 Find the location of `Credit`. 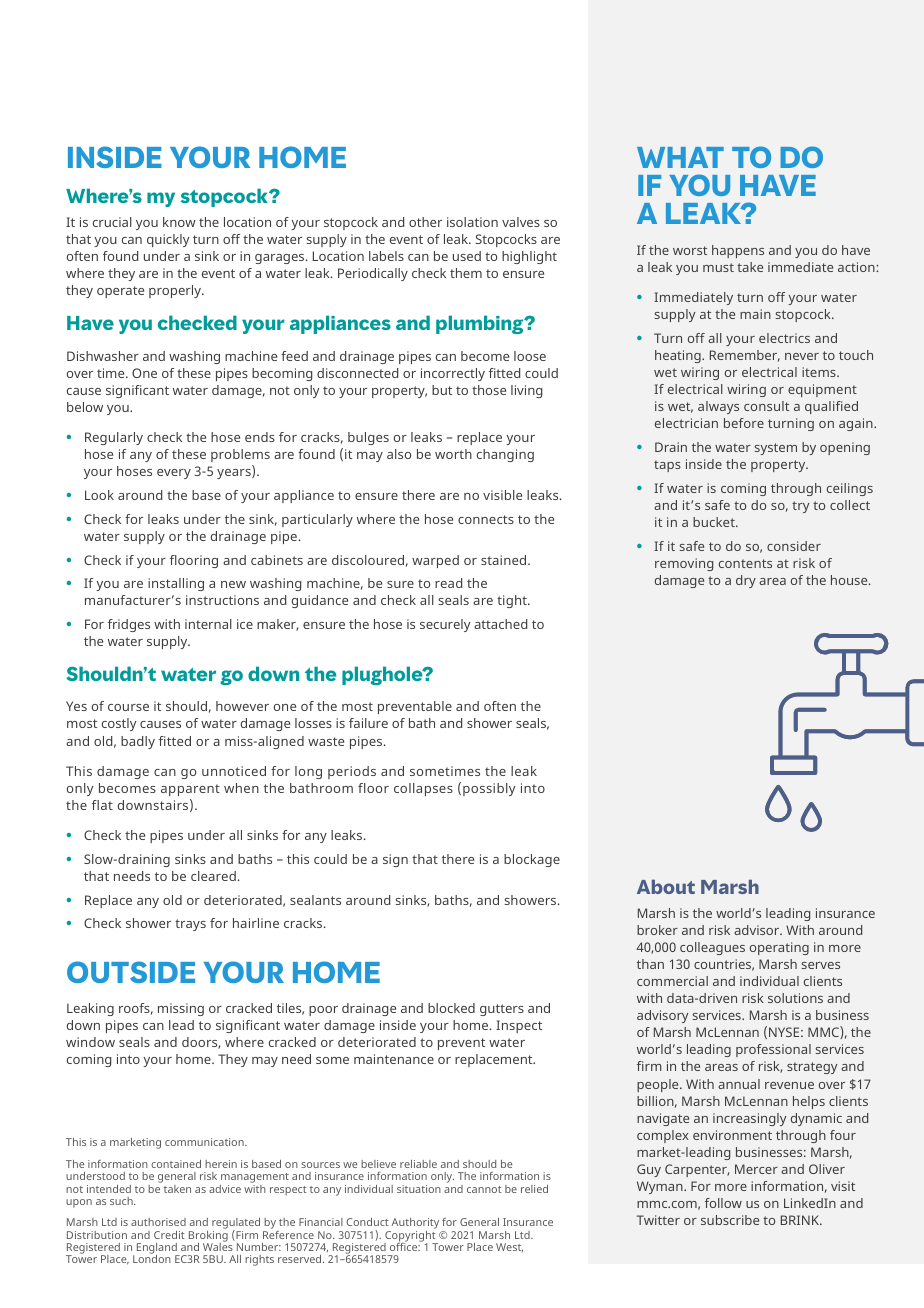

Credit is located at coordinates (169, 1235).
